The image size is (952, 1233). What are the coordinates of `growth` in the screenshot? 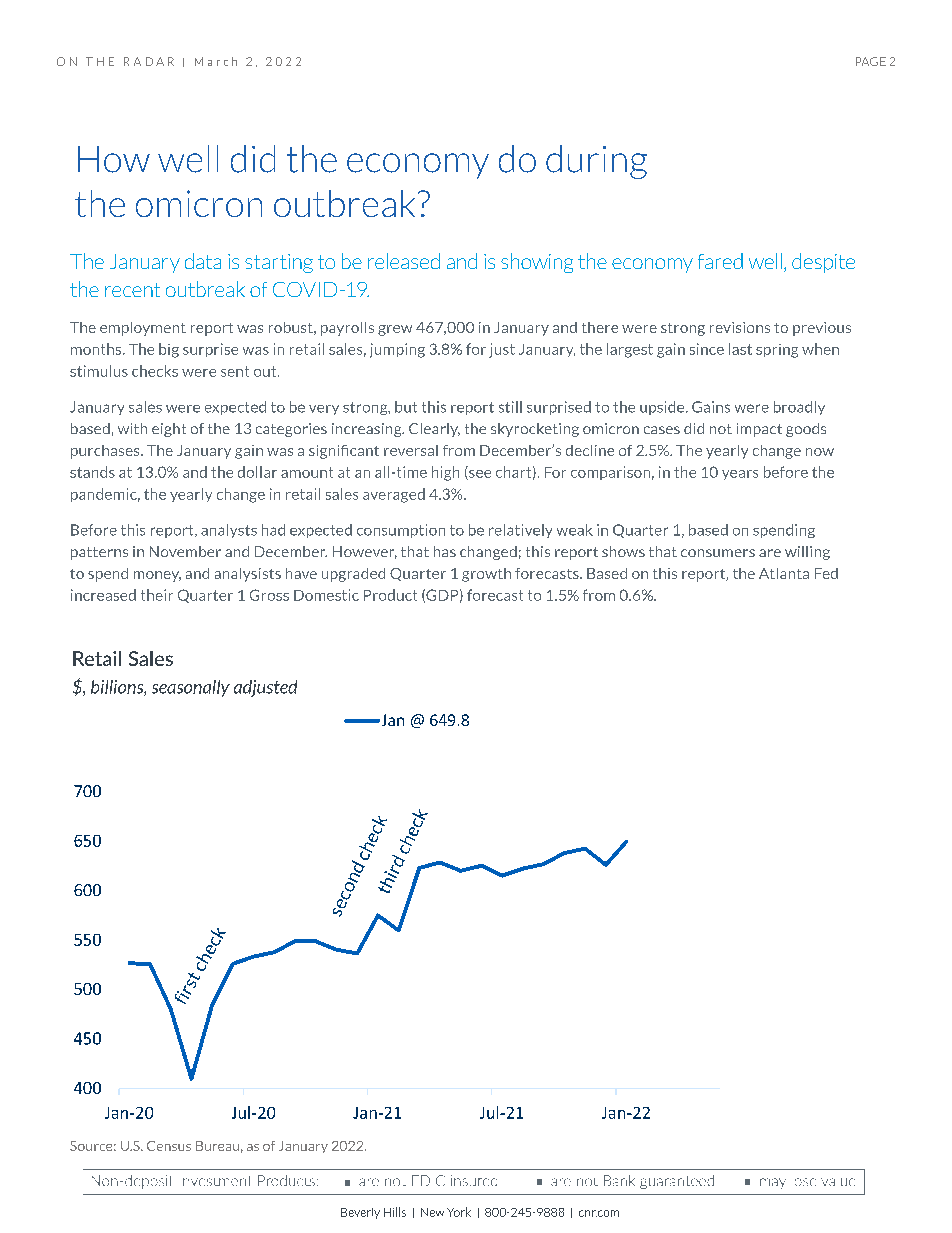 It's located at (486, 575).
